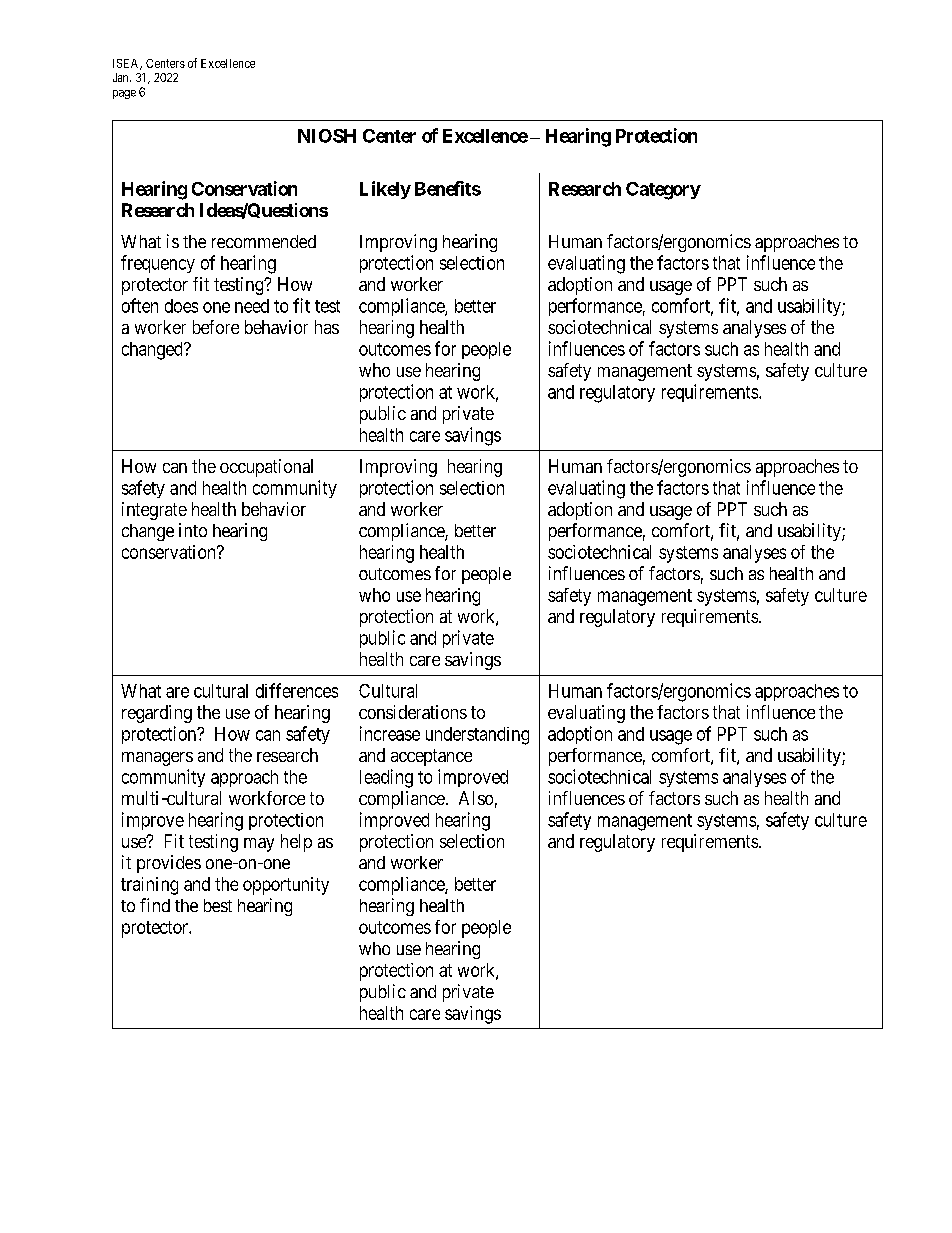 The width and height of the screenshot is (952, 1233). What do you see at coordinates (266, 468) in the screenshot?
I see `occupational` at bounding box center [266, 468].
